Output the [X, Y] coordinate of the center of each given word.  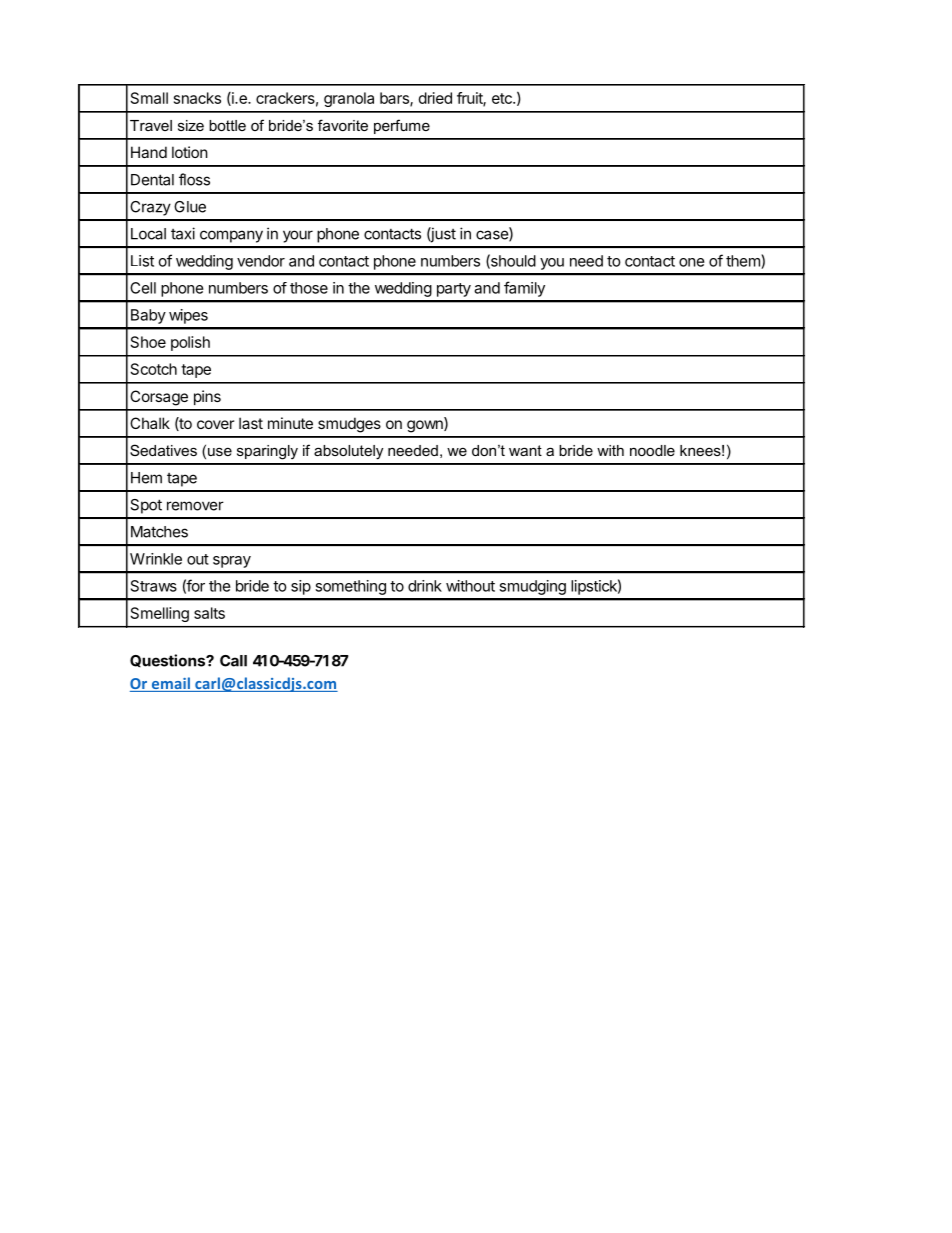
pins [207, 397]
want [525, 450]
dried [435, 98]
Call [233, 661]
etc [503, 98]
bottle [227, 125]
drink [425, 586]
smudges [349, 425]
